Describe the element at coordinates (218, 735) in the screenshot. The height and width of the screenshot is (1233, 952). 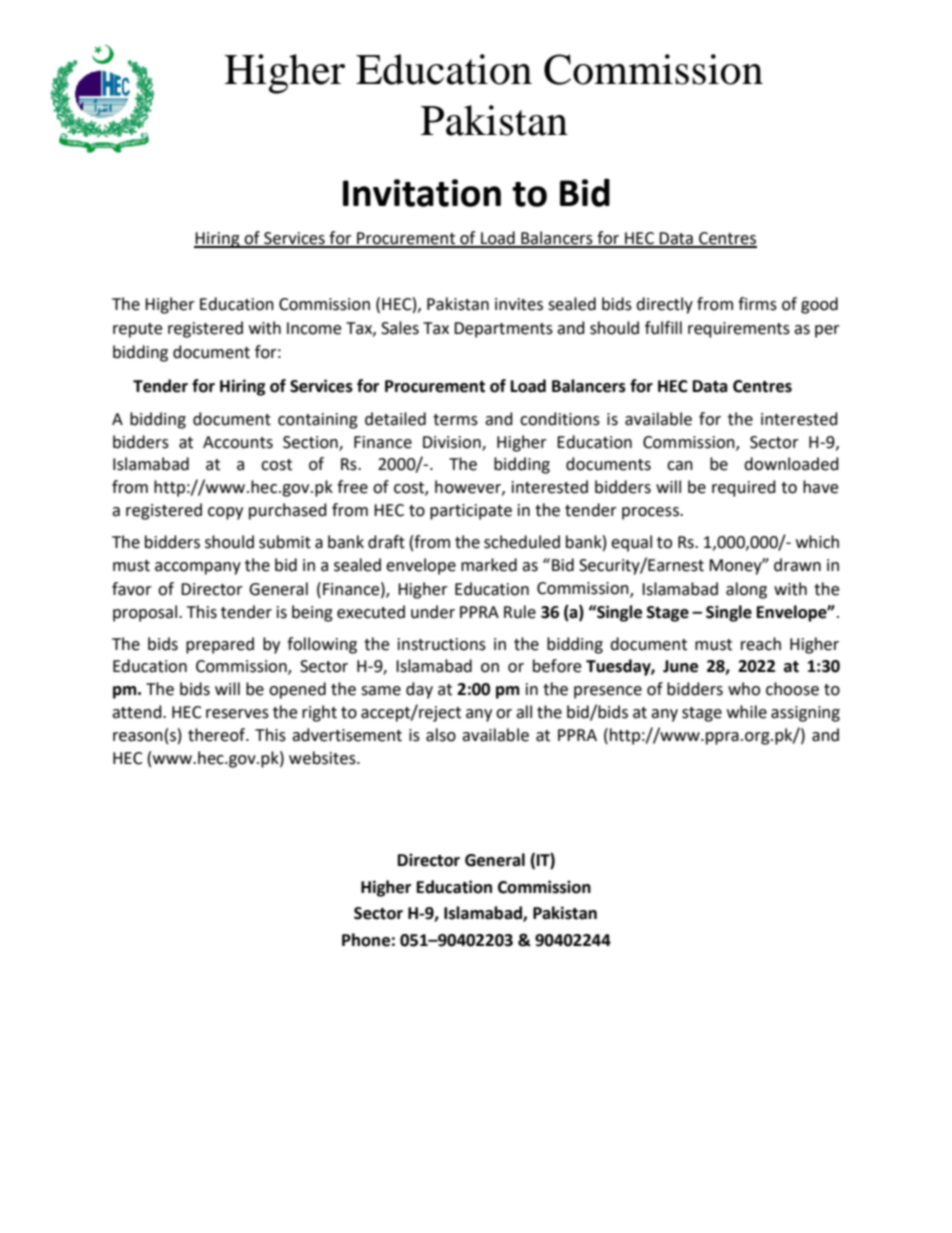
I see `thereof` at that location.
